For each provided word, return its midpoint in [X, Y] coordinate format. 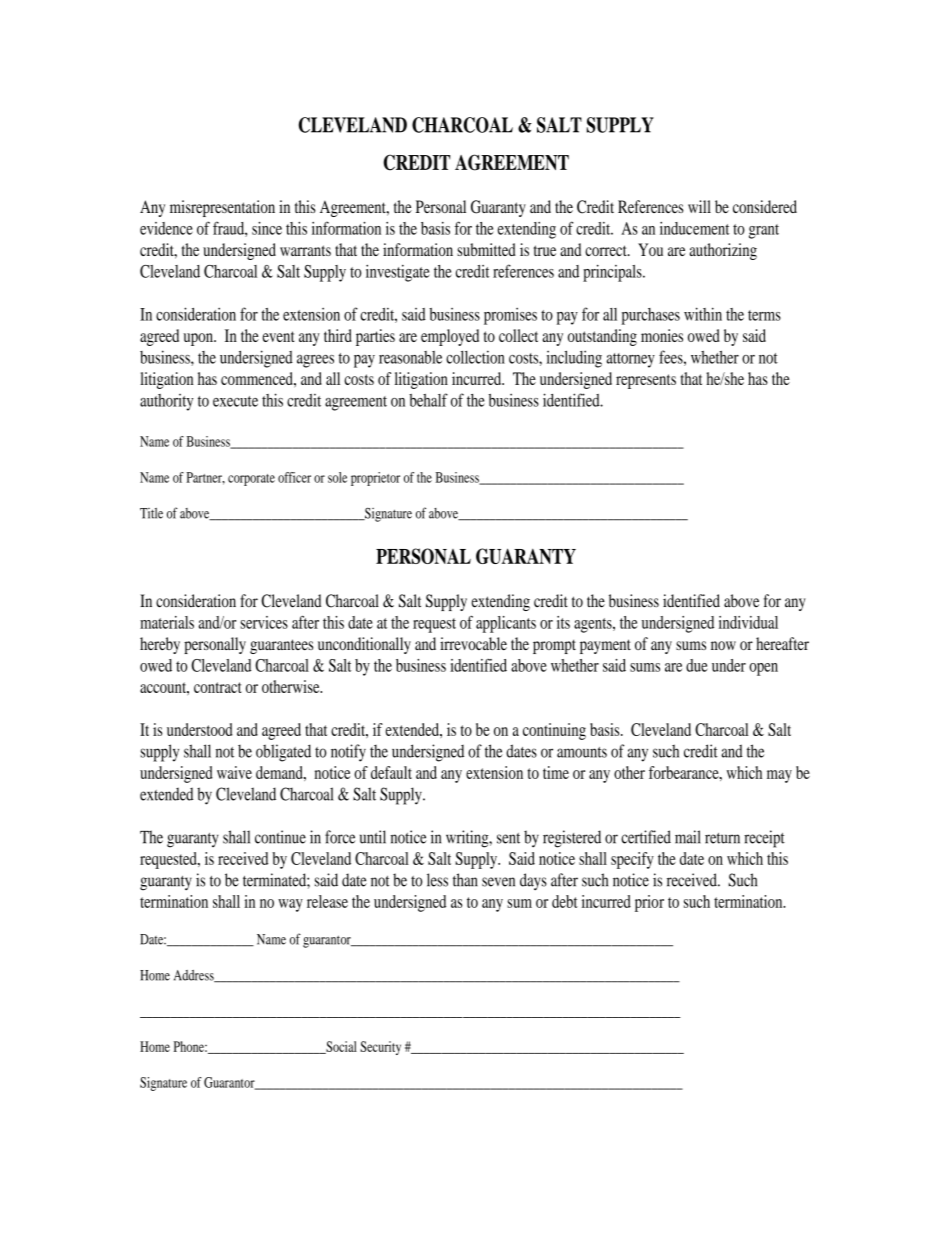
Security [380, 1048]
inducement [695, 228]
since [267, 228]
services [264, 622]
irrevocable [473, 643]
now [723, 645]
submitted [486, 249]
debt [565, 901]
